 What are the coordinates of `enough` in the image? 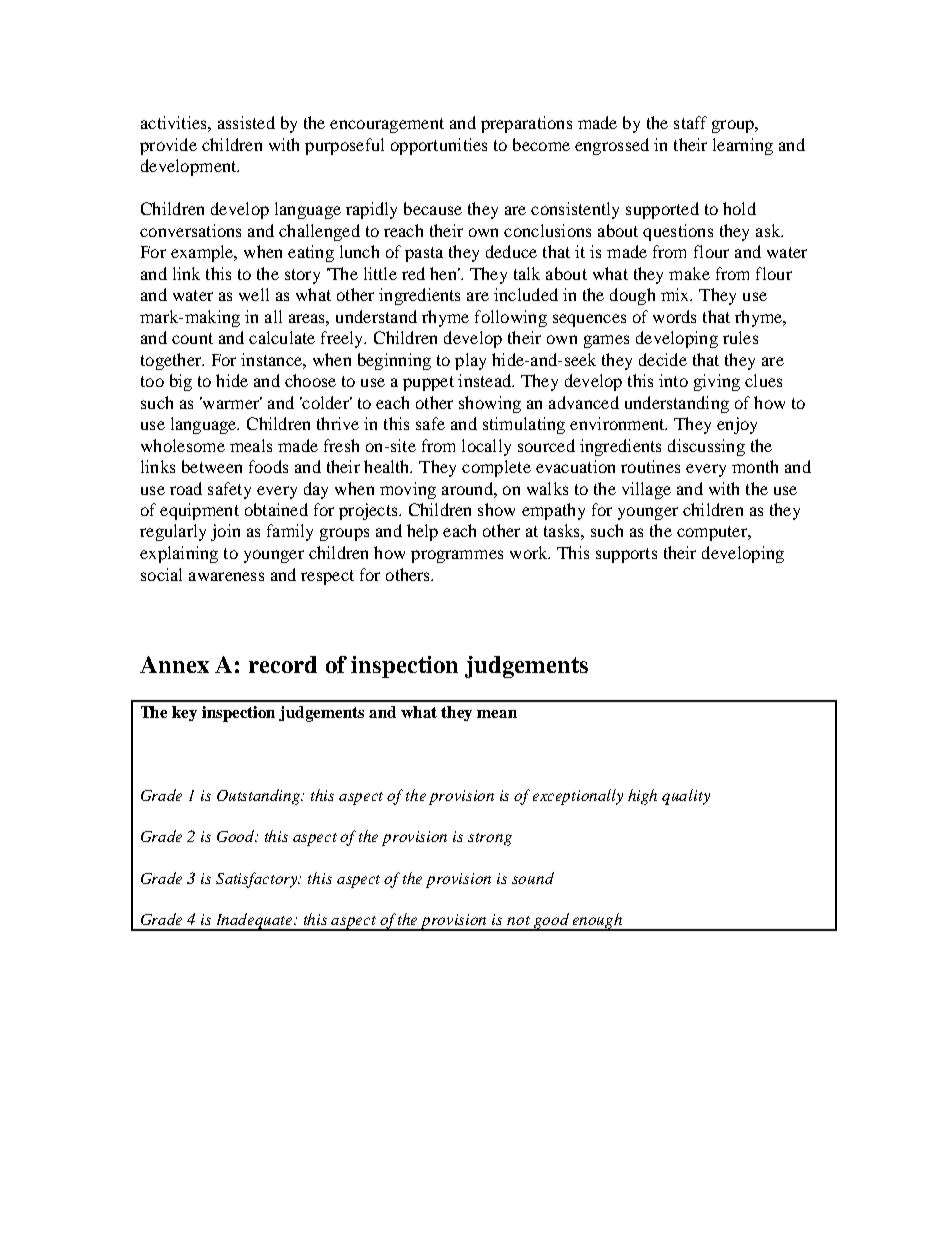 It's located at (598, 922).
